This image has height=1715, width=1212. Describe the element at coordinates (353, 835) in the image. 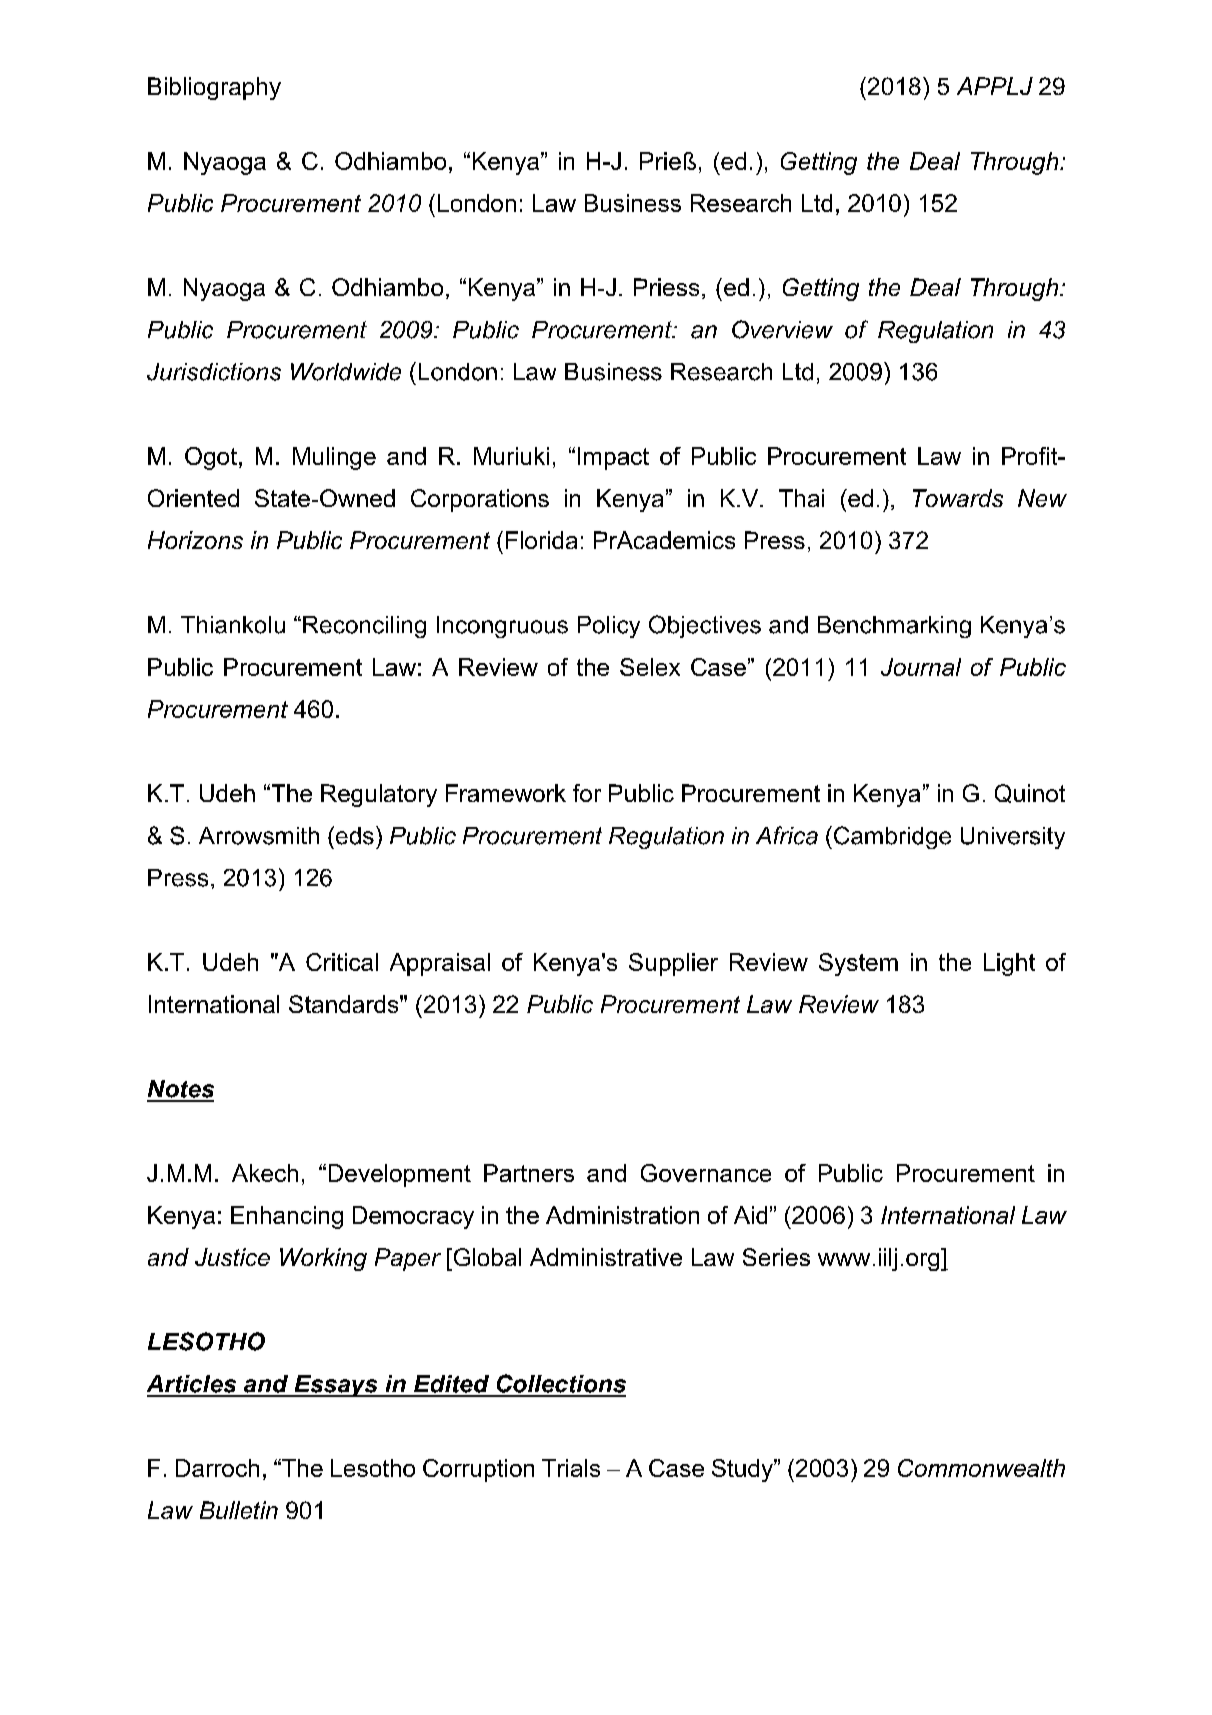

I see `eds` at that location.
